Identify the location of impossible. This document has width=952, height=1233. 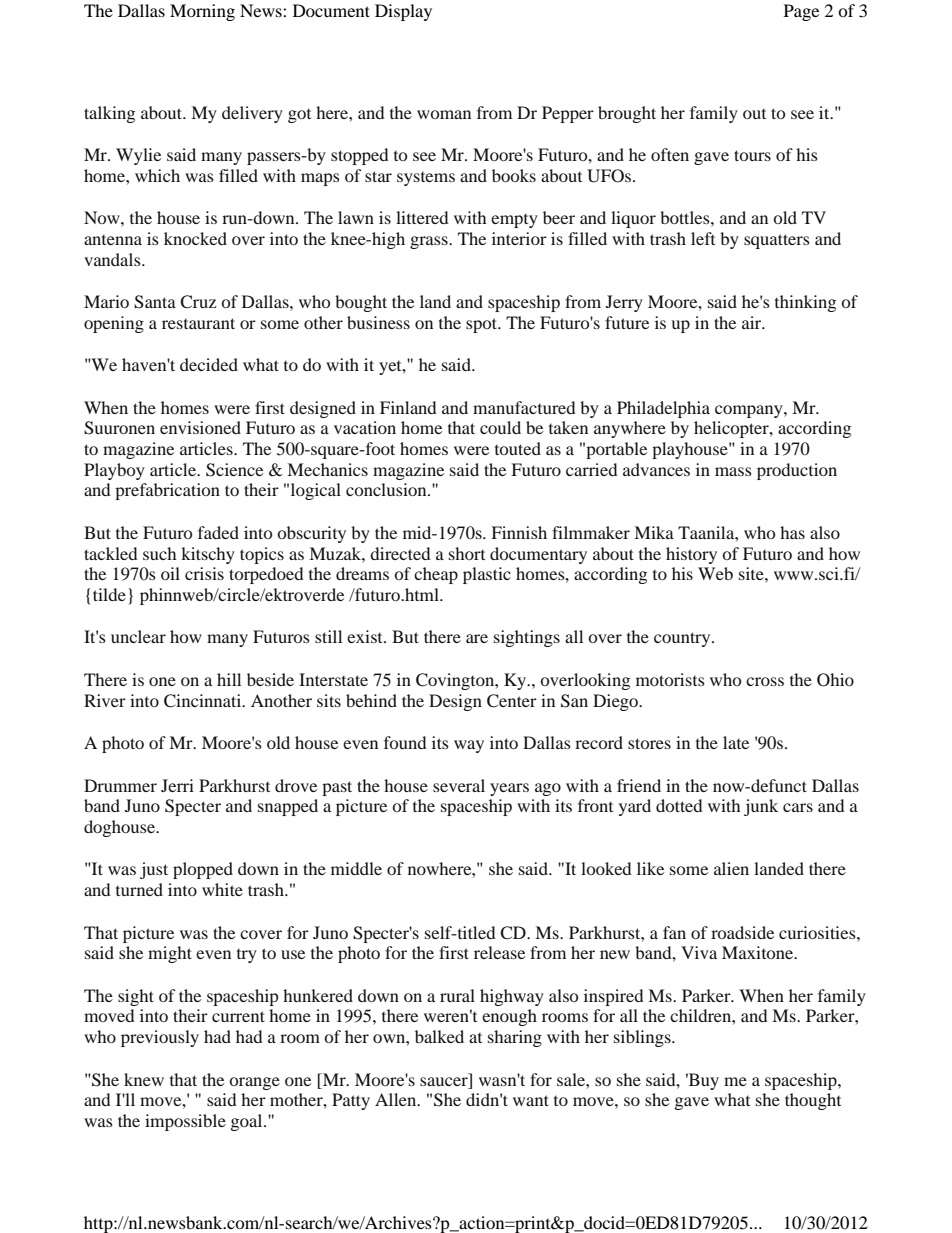
(185, 1122).
